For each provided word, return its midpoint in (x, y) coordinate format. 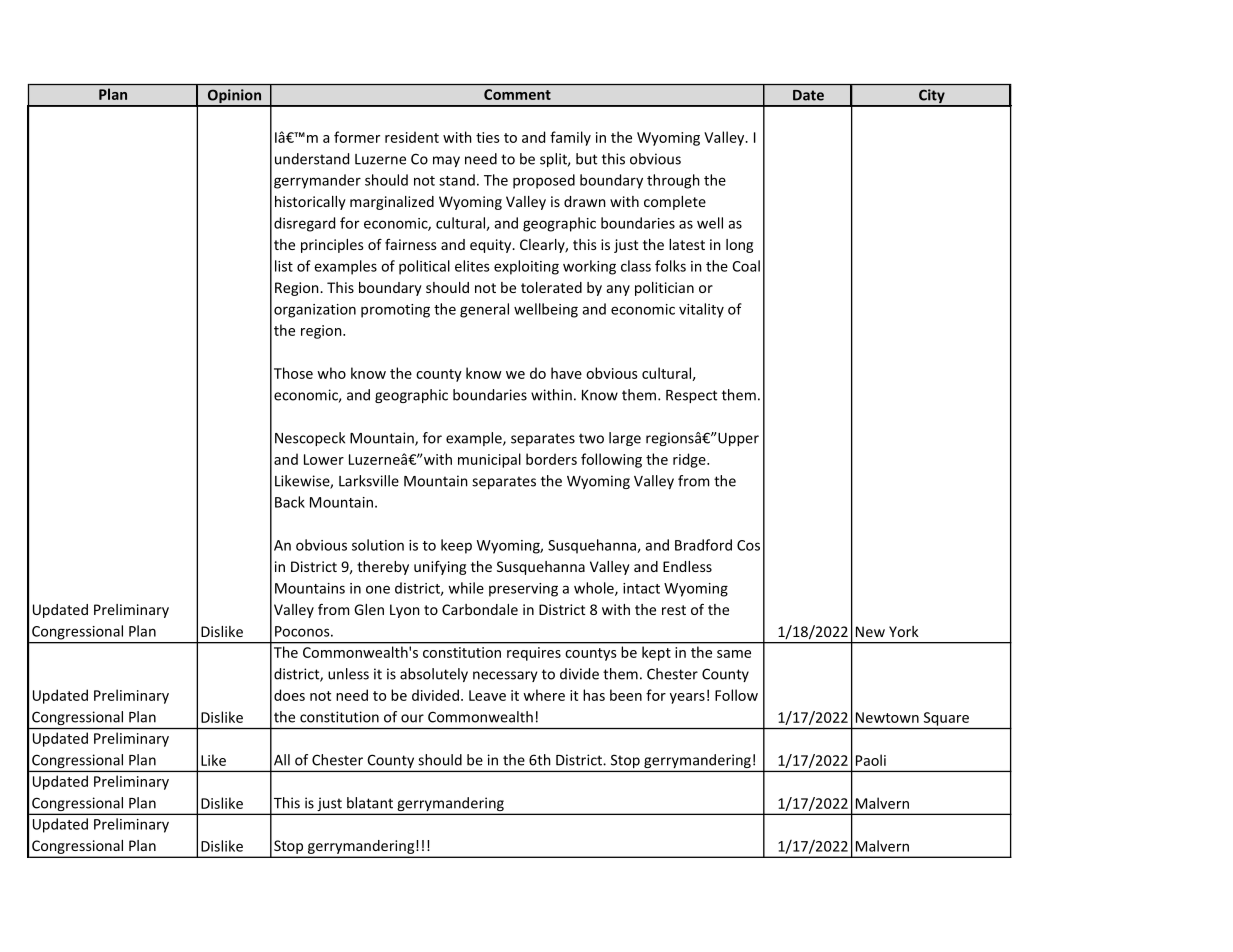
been (626, 695)
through (673, 181)
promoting (395, 311)
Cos (748, 545)
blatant (370, 803)
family (570, 138)
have (566, 373)
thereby (383, 568)
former (357, 137)
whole (595, 589)
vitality (701, 310)
